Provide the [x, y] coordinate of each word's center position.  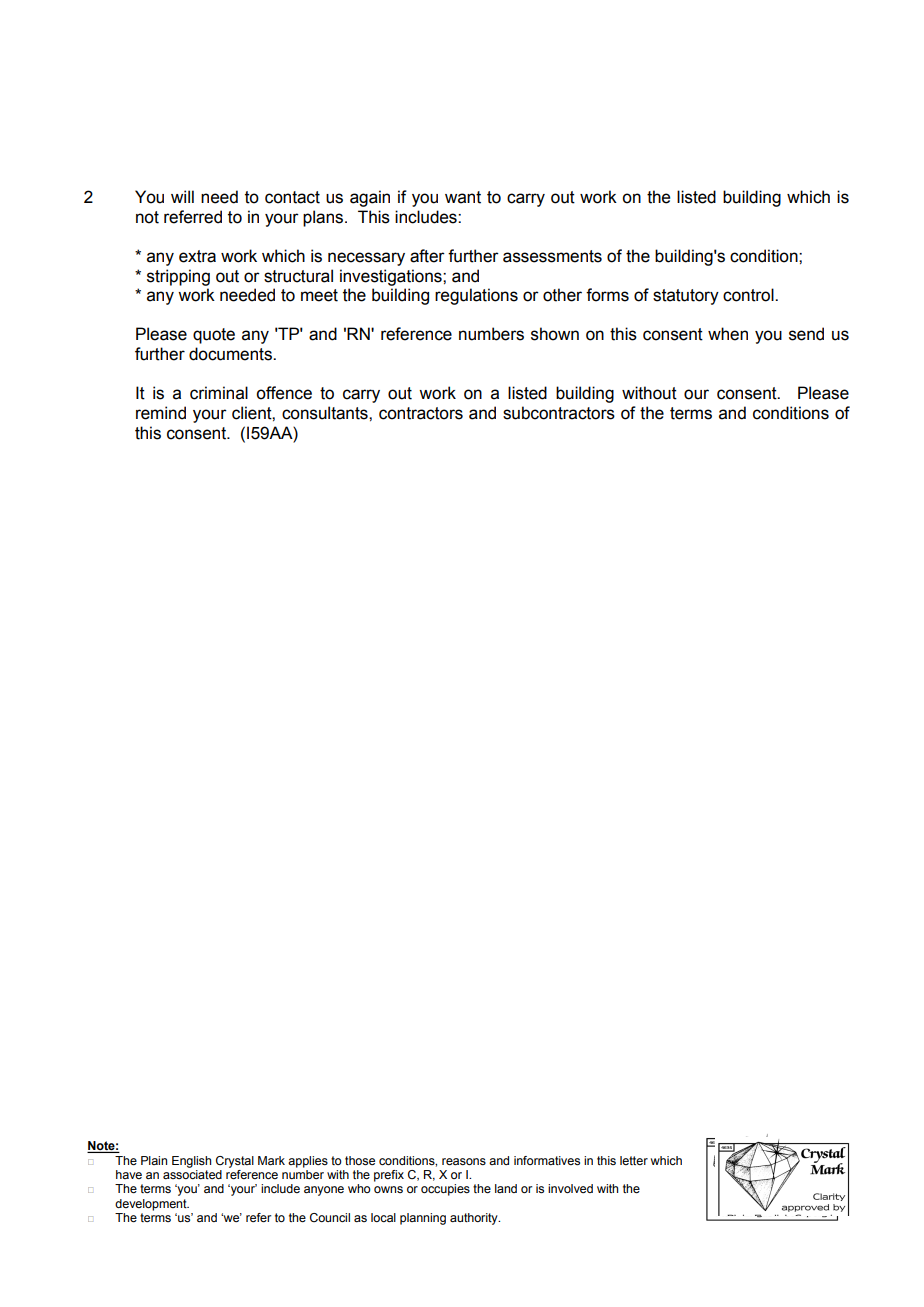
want [463, 197]
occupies [445, 1190]
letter [634, 1160]
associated [192, 1174]
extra [197, 256]
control [749, 295]
